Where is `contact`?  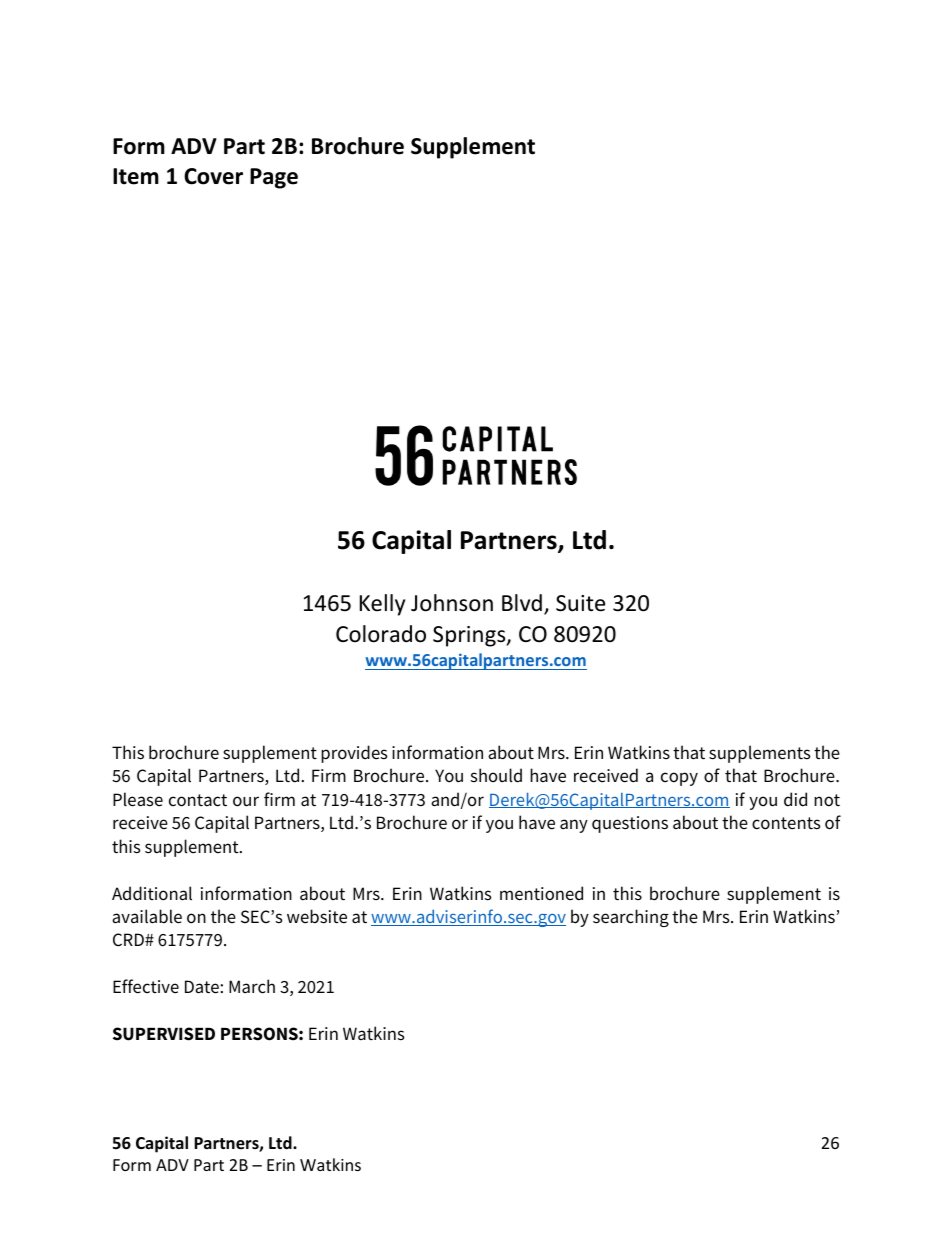 contact is located at coordinates (198, 800).
